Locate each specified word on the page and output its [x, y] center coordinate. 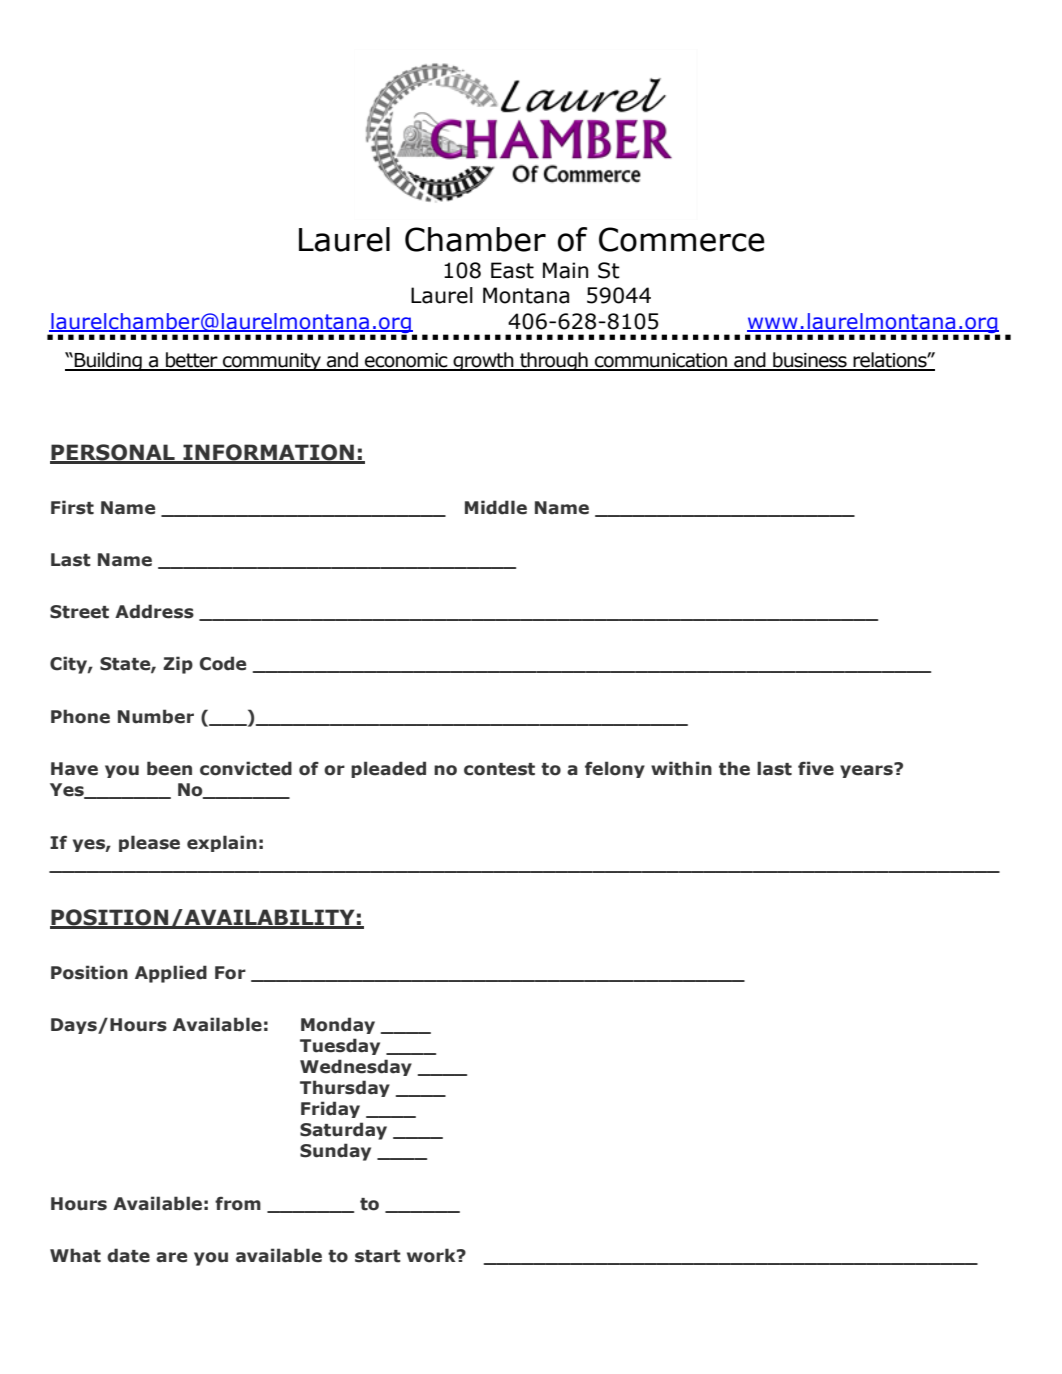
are [171, 1257]
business [810, 361]
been [169, 768]
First [72, 507]
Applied [171, 974]
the [734, 768]
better [192, 361]
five [816, 768]
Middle [496, 507]
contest [499, 769]
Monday [338, 1025]
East [512, 270]
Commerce [682, 239]
